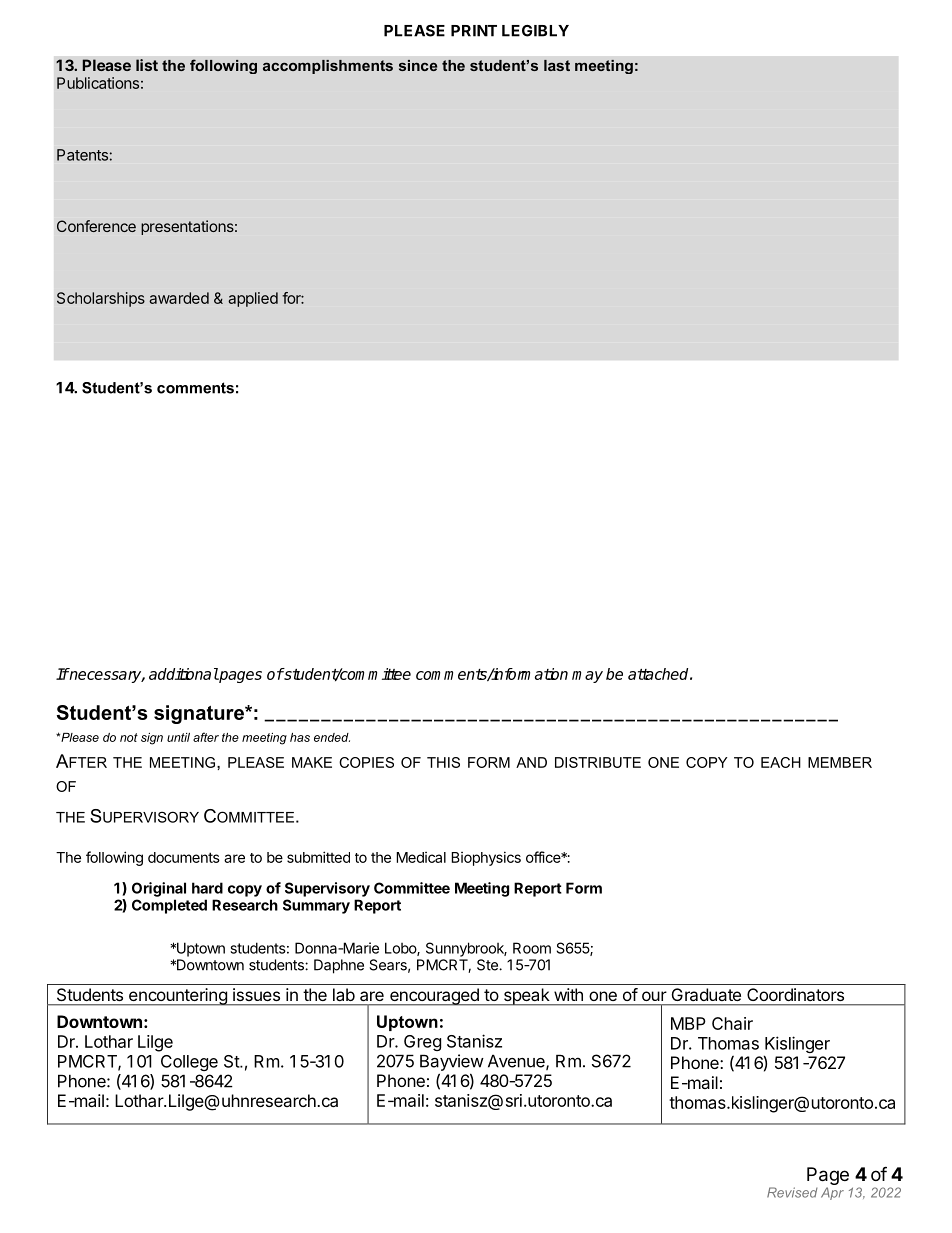 This screenshot has height=1233, width=952. What do you see at coordinates (781, 762) in the screenshot?
I see `EACH` at bounding box center [781, 762].
